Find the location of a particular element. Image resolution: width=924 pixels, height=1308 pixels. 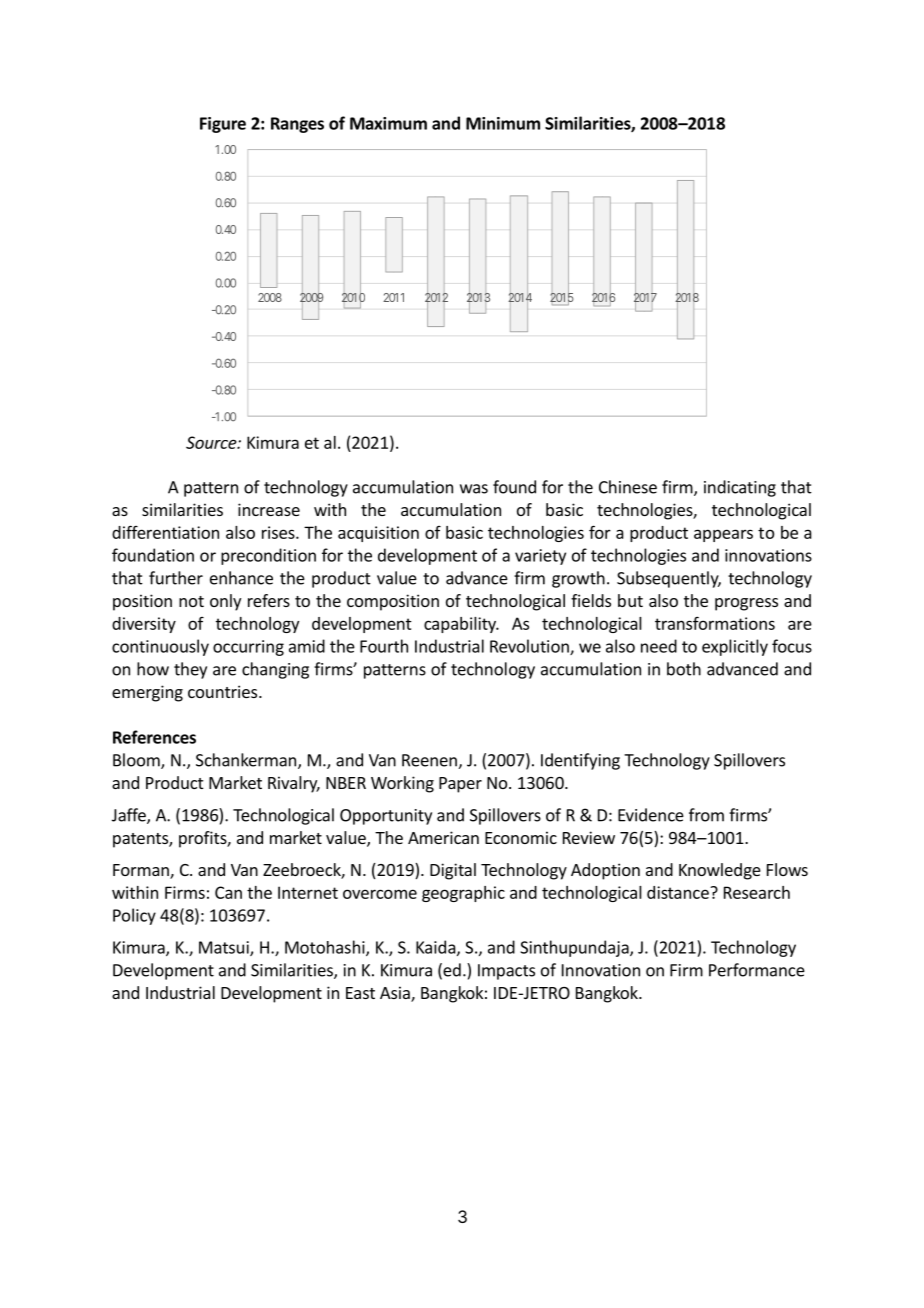

appears is located at coordinates (723, 535).
